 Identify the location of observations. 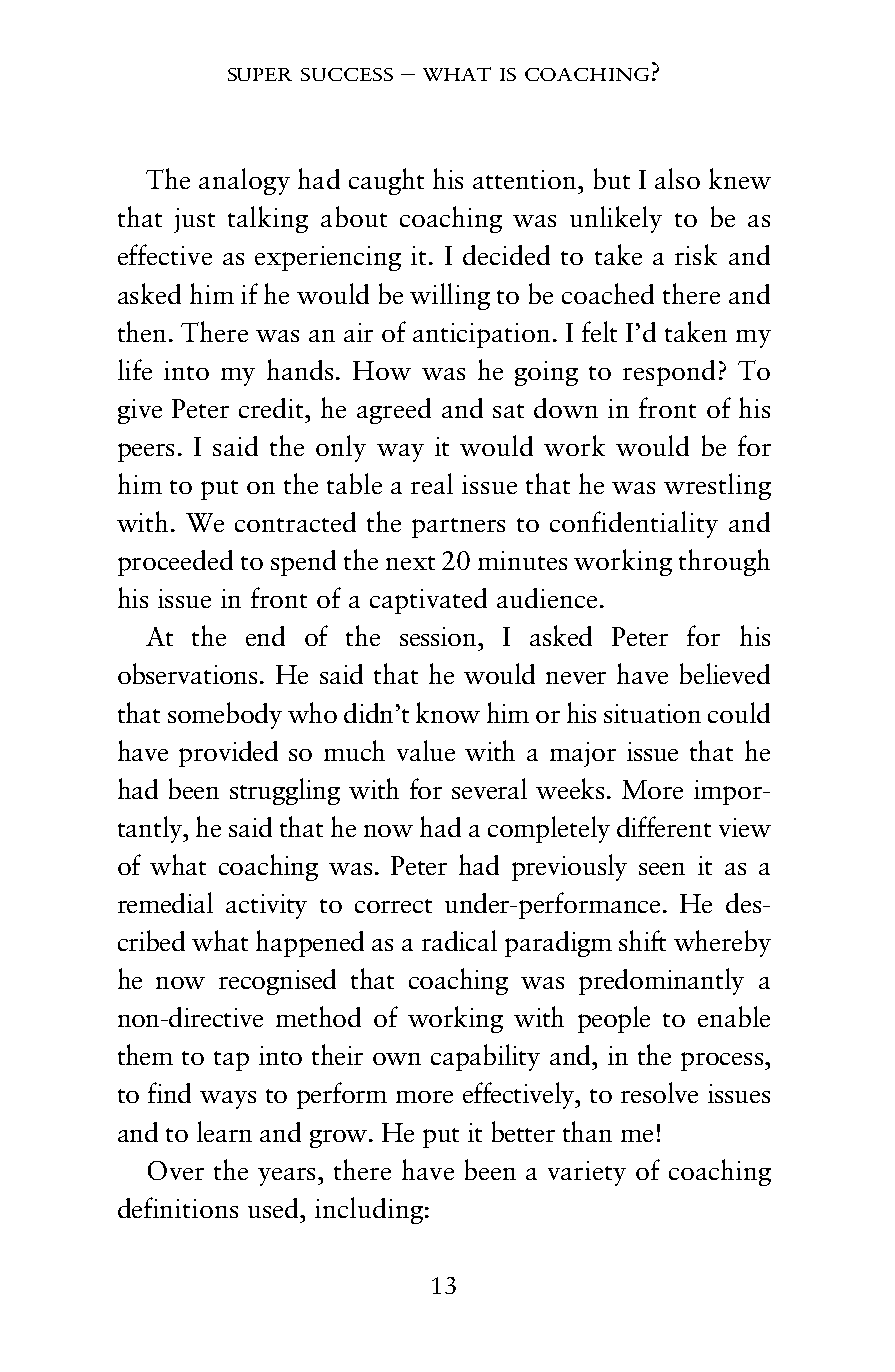
(189, 673).
